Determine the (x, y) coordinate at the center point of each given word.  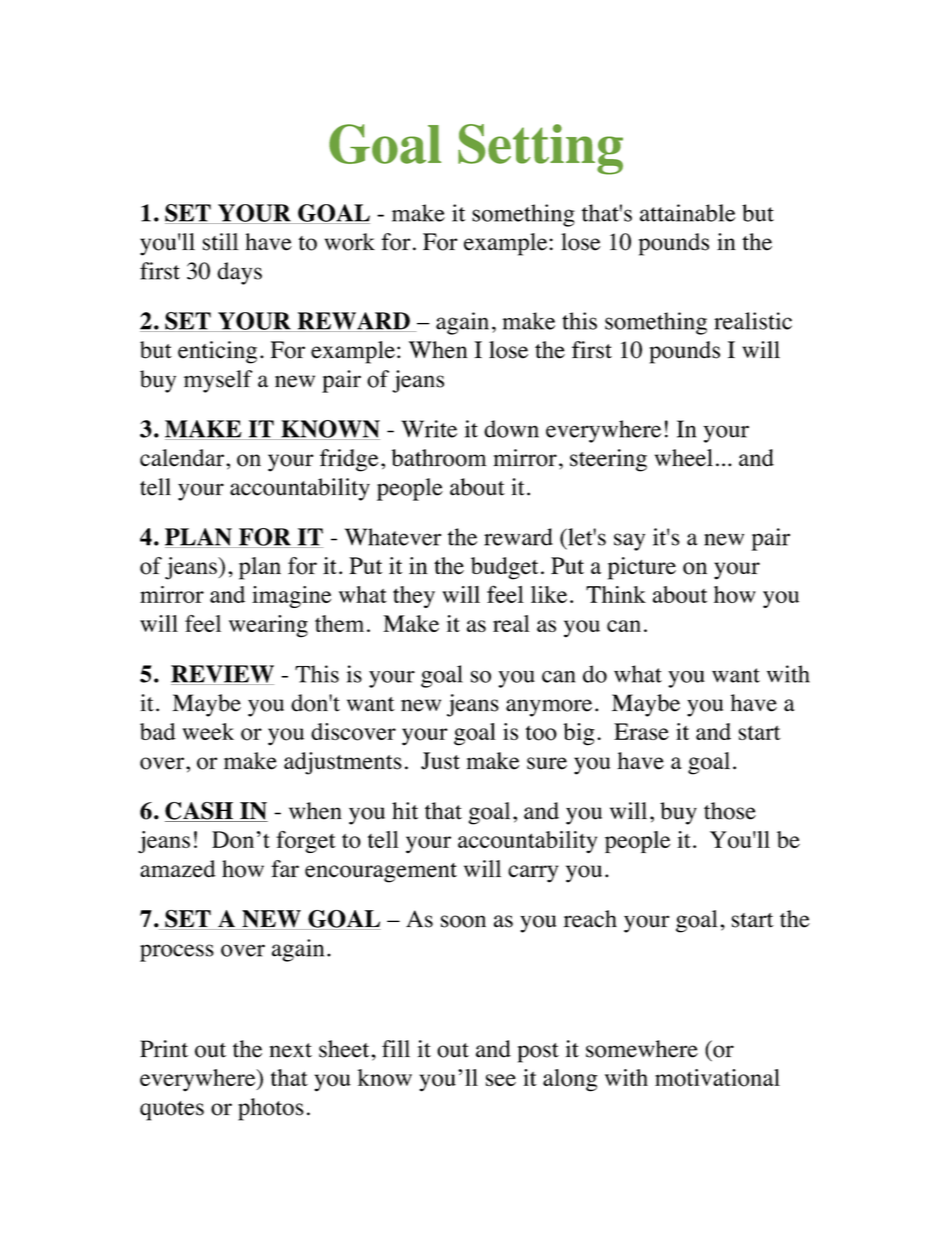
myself (218, 381)
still (221, 242)
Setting (540, 149)
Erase (641, 731)
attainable (688, 213)
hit (405, 811)
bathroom (439, 458)
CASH (200, 812)
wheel (684, 458)
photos (271, 1109)
